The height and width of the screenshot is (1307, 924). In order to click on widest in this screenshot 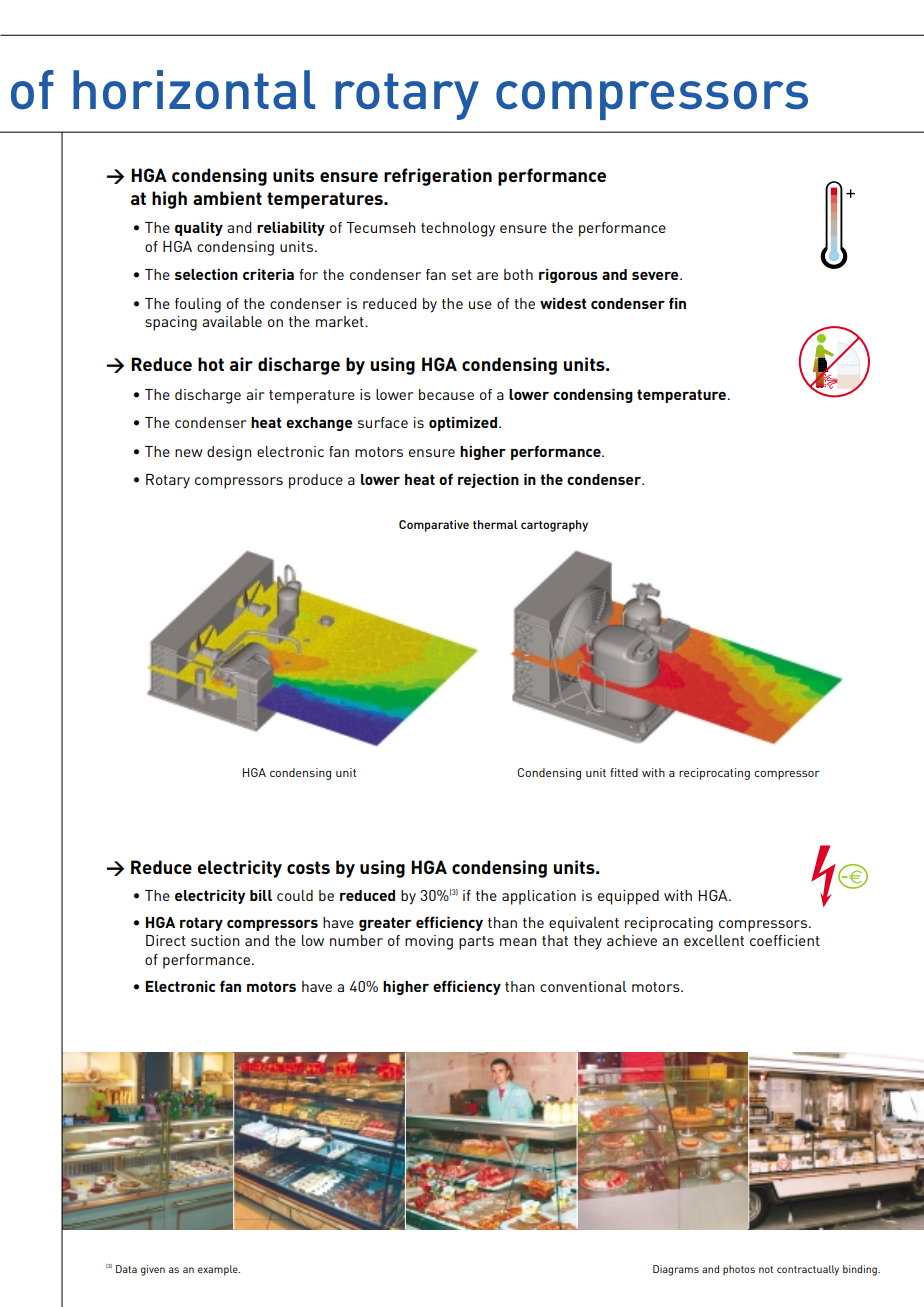, I will do `click(563, 303)`.
